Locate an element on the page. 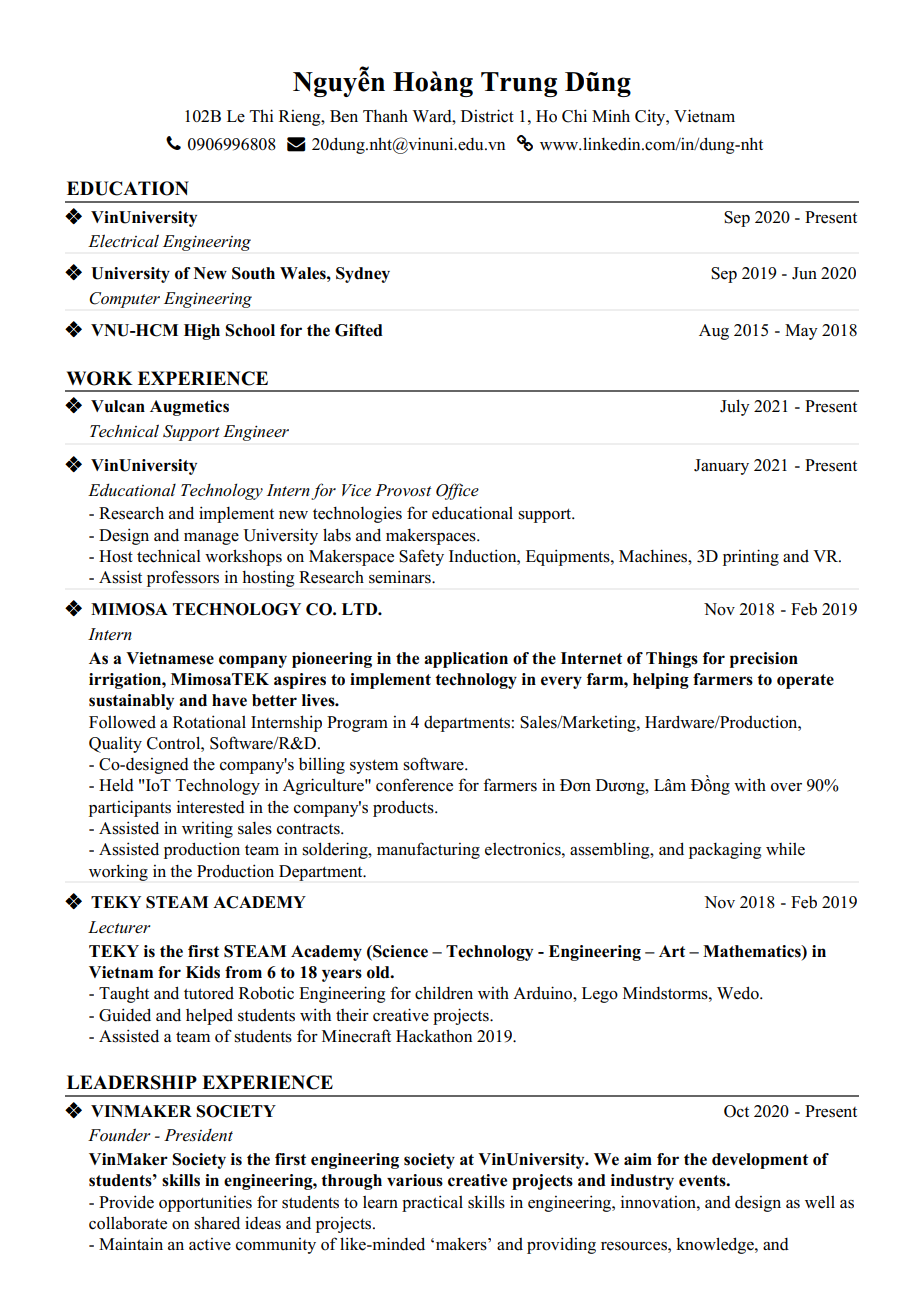 Image resolution: width=924 pixels, height=1295 pixels. knowledge is located at coordinates (716, 1245).
